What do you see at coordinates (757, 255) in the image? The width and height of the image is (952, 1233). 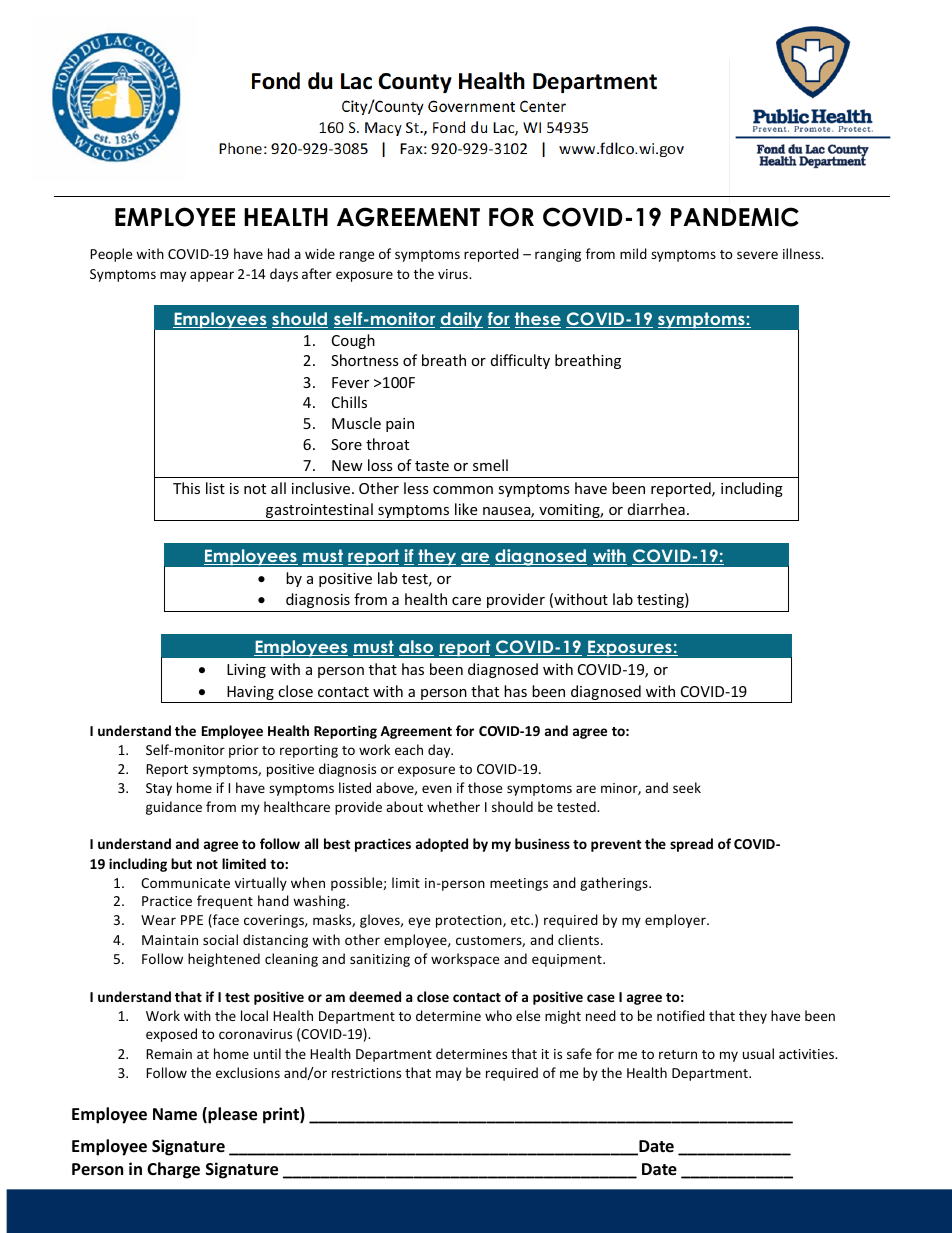 I see `severe` at bounding box center [757, 255].
